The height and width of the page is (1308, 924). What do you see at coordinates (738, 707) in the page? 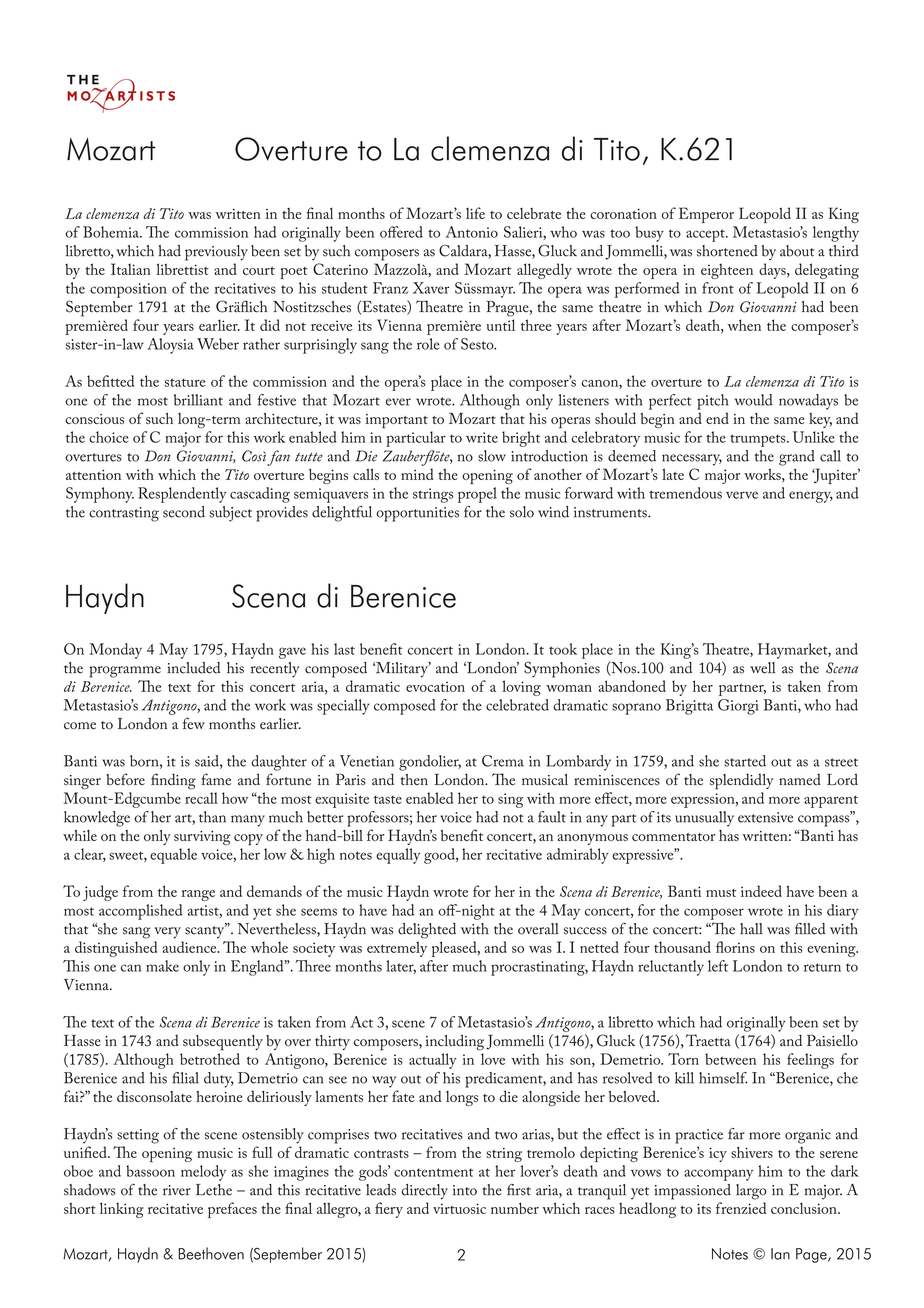
I see `Giorgi` at bounding box center [738, 707].
